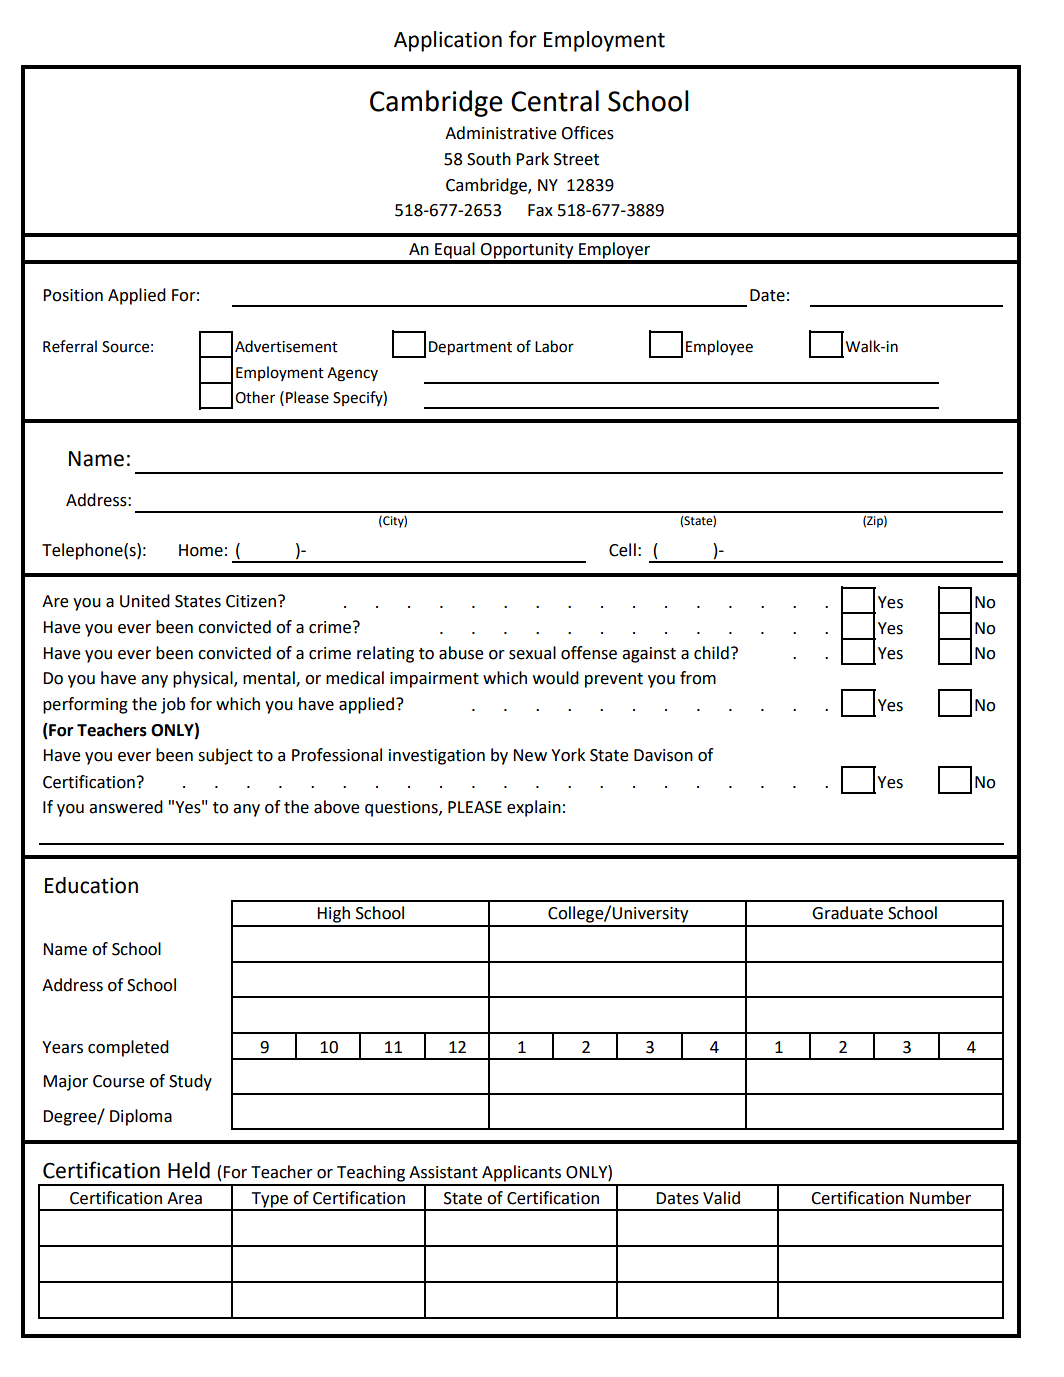 This page has width=1064, height=1377. Describe the element at coordinates (711, 653) in the page. I see `child` at that location.
